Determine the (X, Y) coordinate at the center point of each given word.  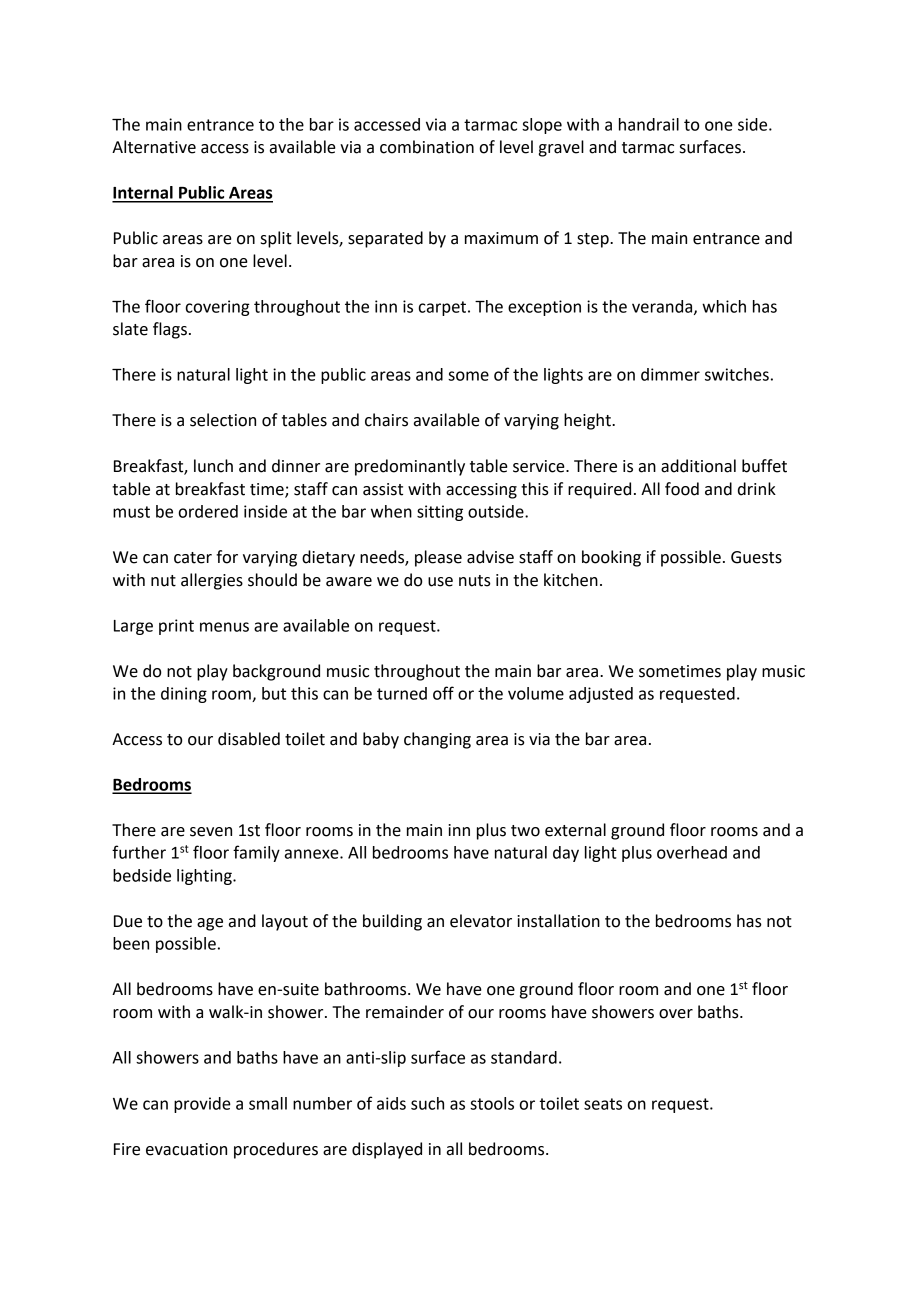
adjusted (601, 695)
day (566, 854)
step (594, 240)
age (210, 924)
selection (223, 420)
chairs (386, 420)
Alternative (154, 147)
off (443, 693)
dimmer (670, 374)
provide (202, 1105)
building (392, 922)
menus (224, 627)
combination (427, 147)
